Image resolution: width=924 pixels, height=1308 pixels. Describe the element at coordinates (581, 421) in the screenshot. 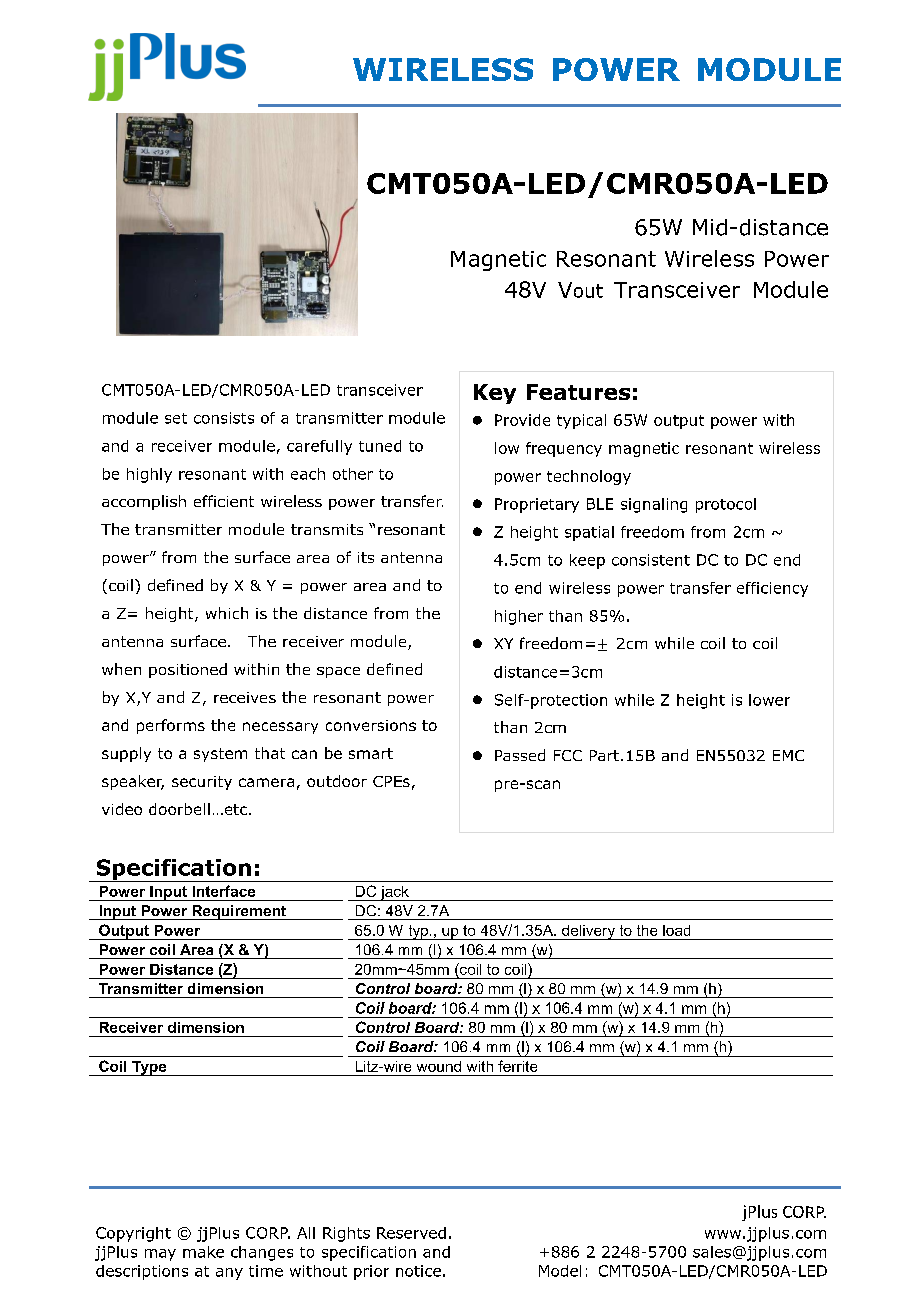

I see `typical` at that location.
